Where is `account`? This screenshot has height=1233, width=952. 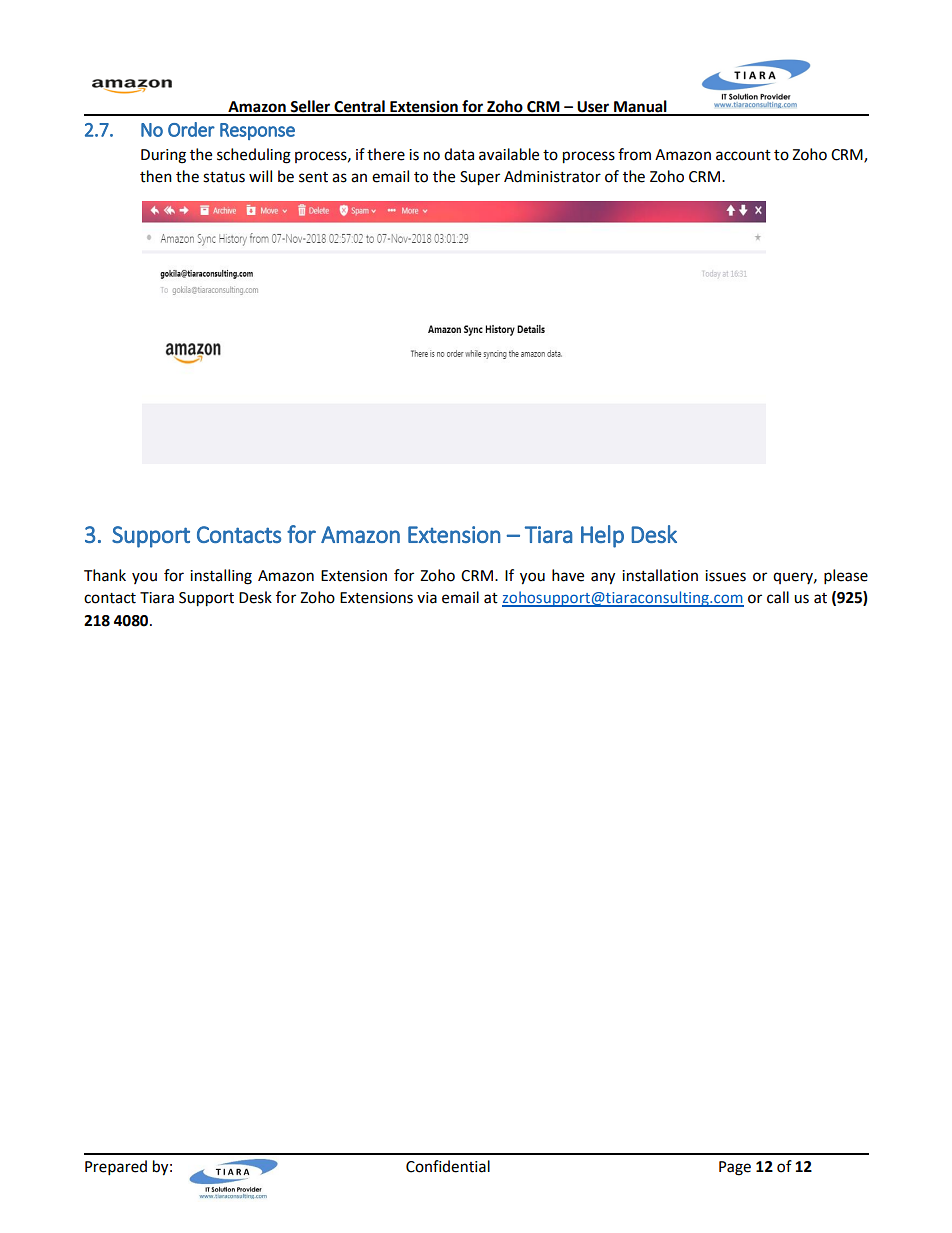 account is located at coordinates (743, 155).
